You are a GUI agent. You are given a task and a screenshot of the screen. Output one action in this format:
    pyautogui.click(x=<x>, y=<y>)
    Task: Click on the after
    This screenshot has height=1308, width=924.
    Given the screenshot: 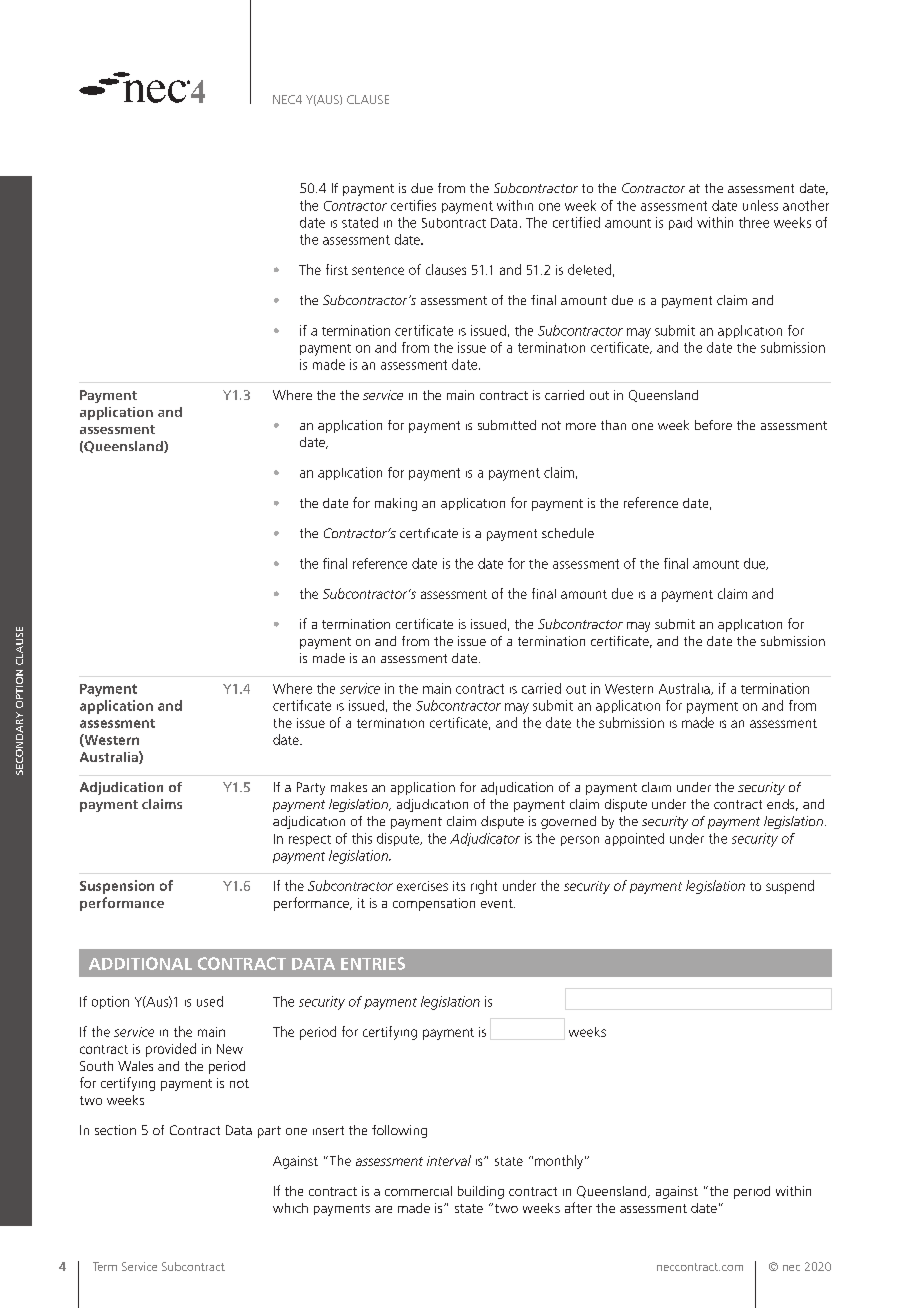 What is the action you would take?
    pyautogui.click(x=578, y=1207)
